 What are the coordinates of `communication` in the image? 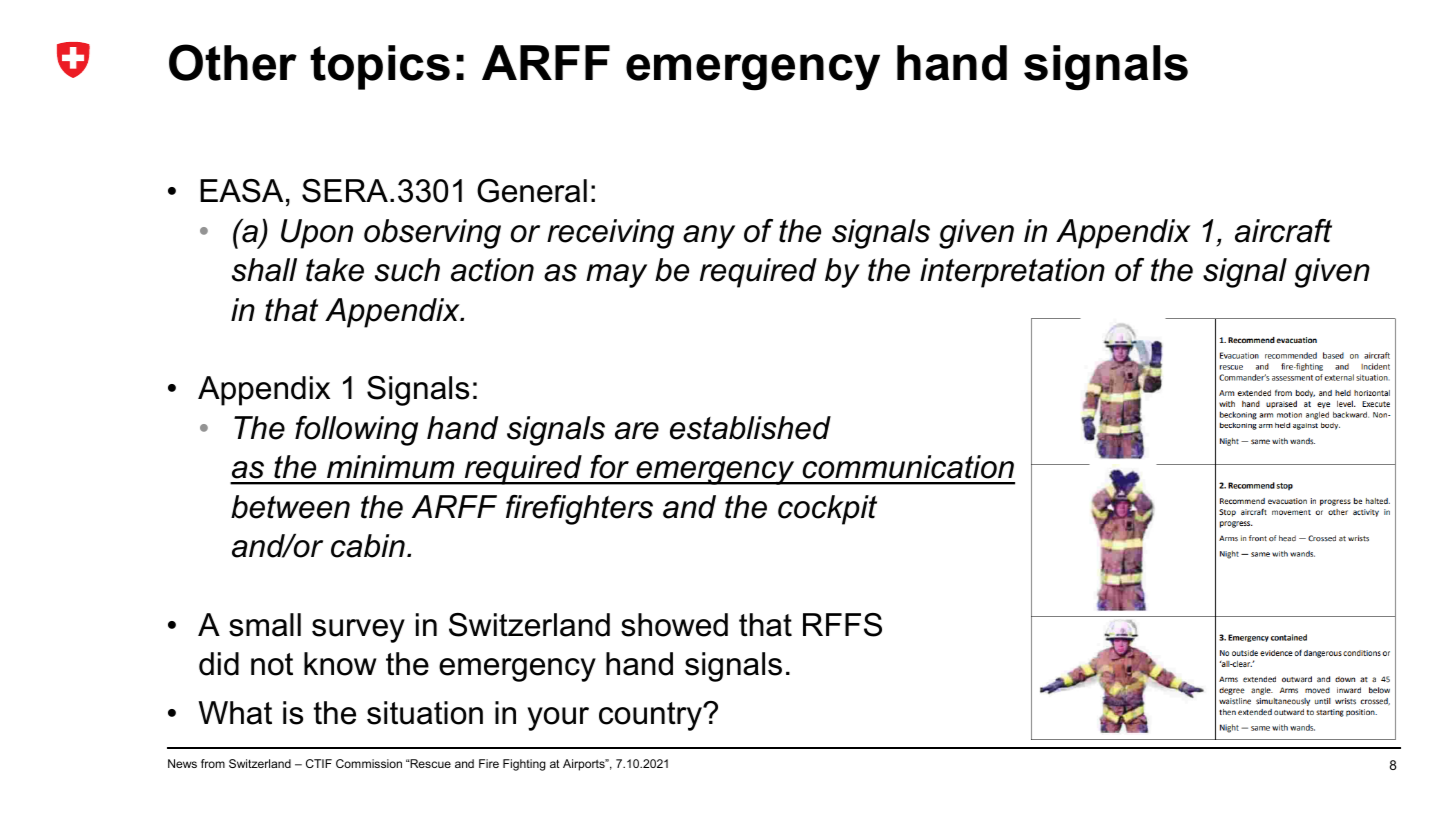 It's located at (908, 467).
